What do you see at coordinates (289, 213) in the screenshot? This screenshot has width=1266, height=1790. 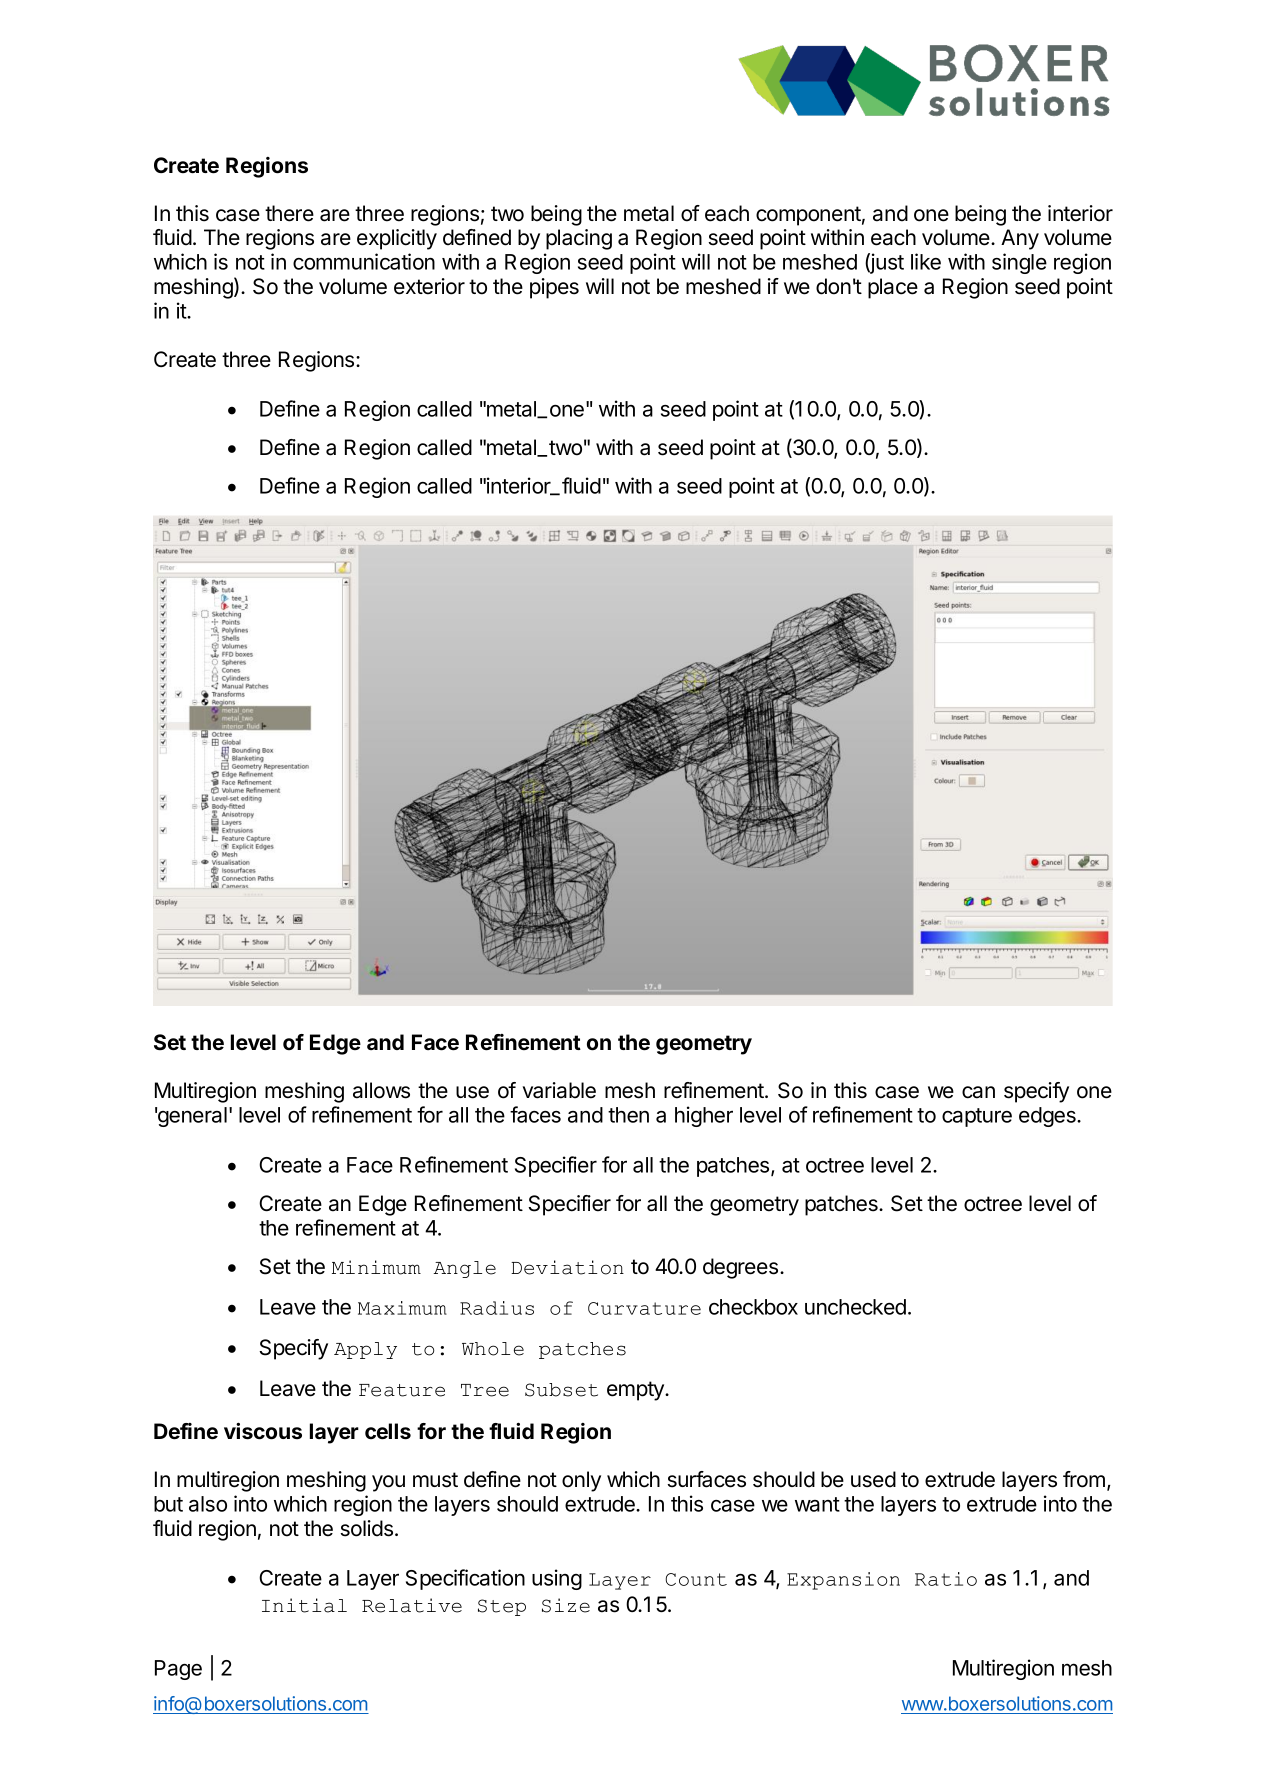 I see `there` at bounding box center [289, 213].
